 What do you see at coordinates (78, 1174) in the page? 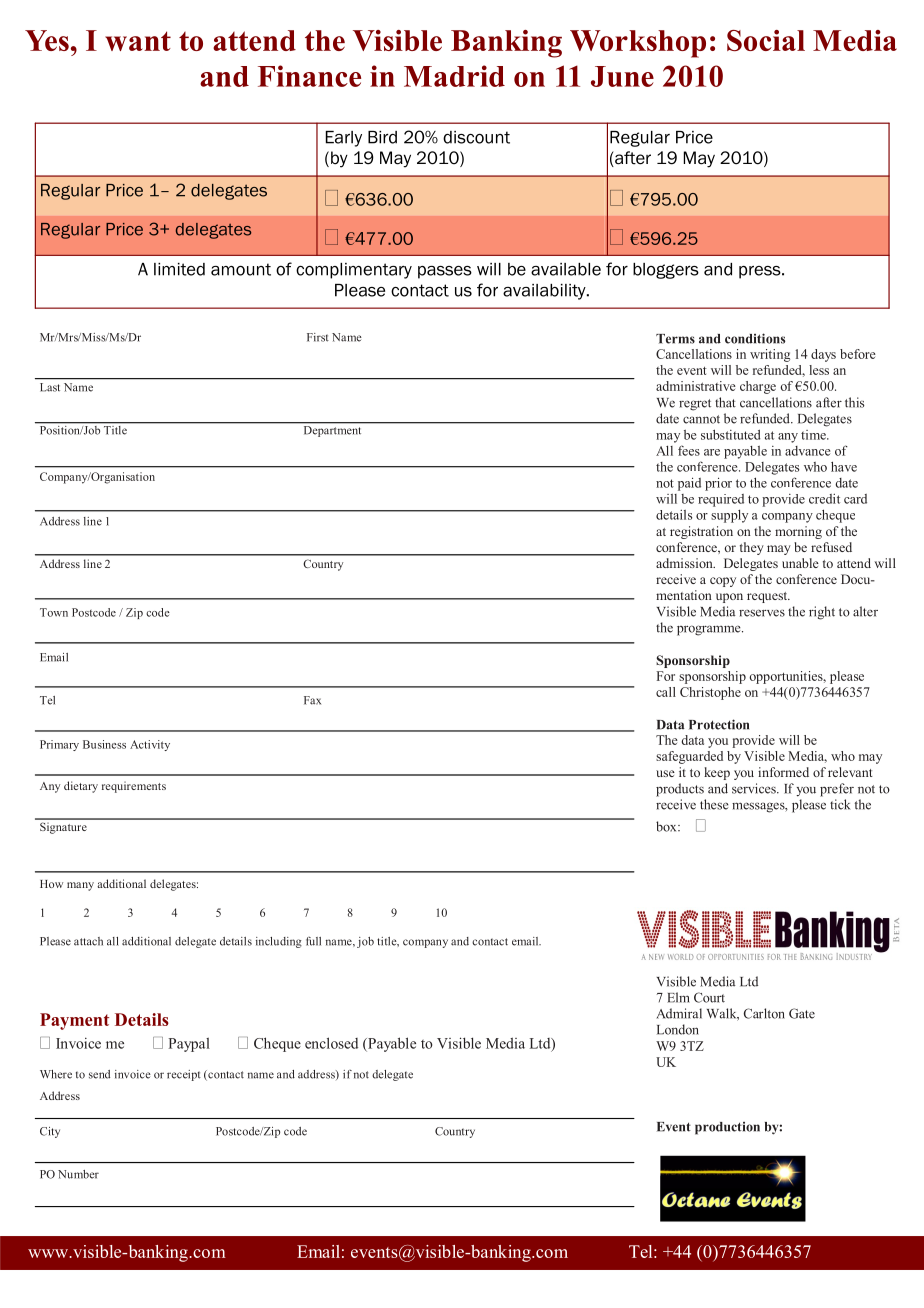
I see `Number` at bounding box center [78, 1174].
